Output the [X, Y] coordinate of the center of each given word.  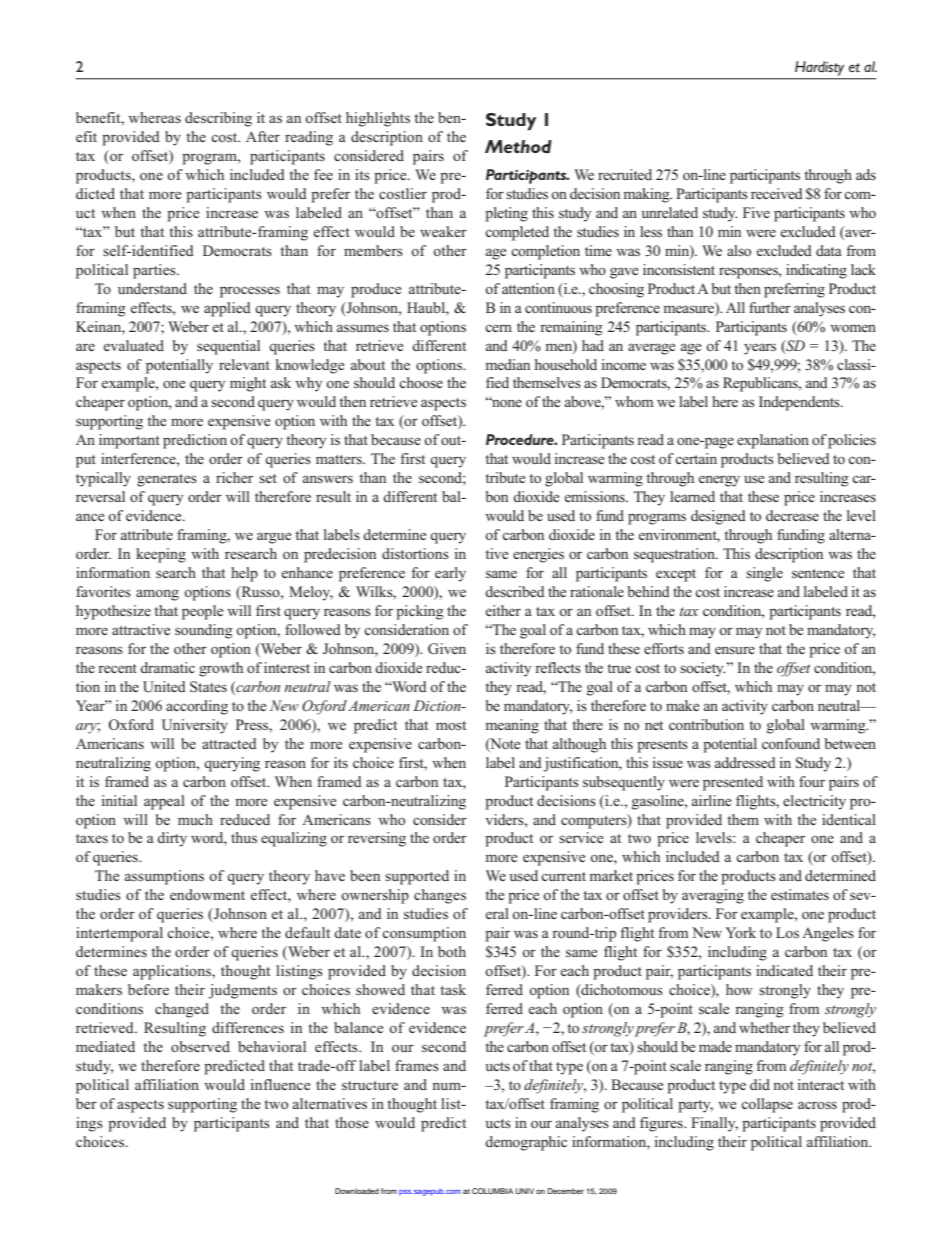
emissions [596, 496]
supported [417, 877]
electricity [814, 802]
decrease [792, 515]
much [195, 819]
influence [280, 1084]
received [777, 193]
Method [518, 146]
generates [167, 480]
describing [218, 119]
